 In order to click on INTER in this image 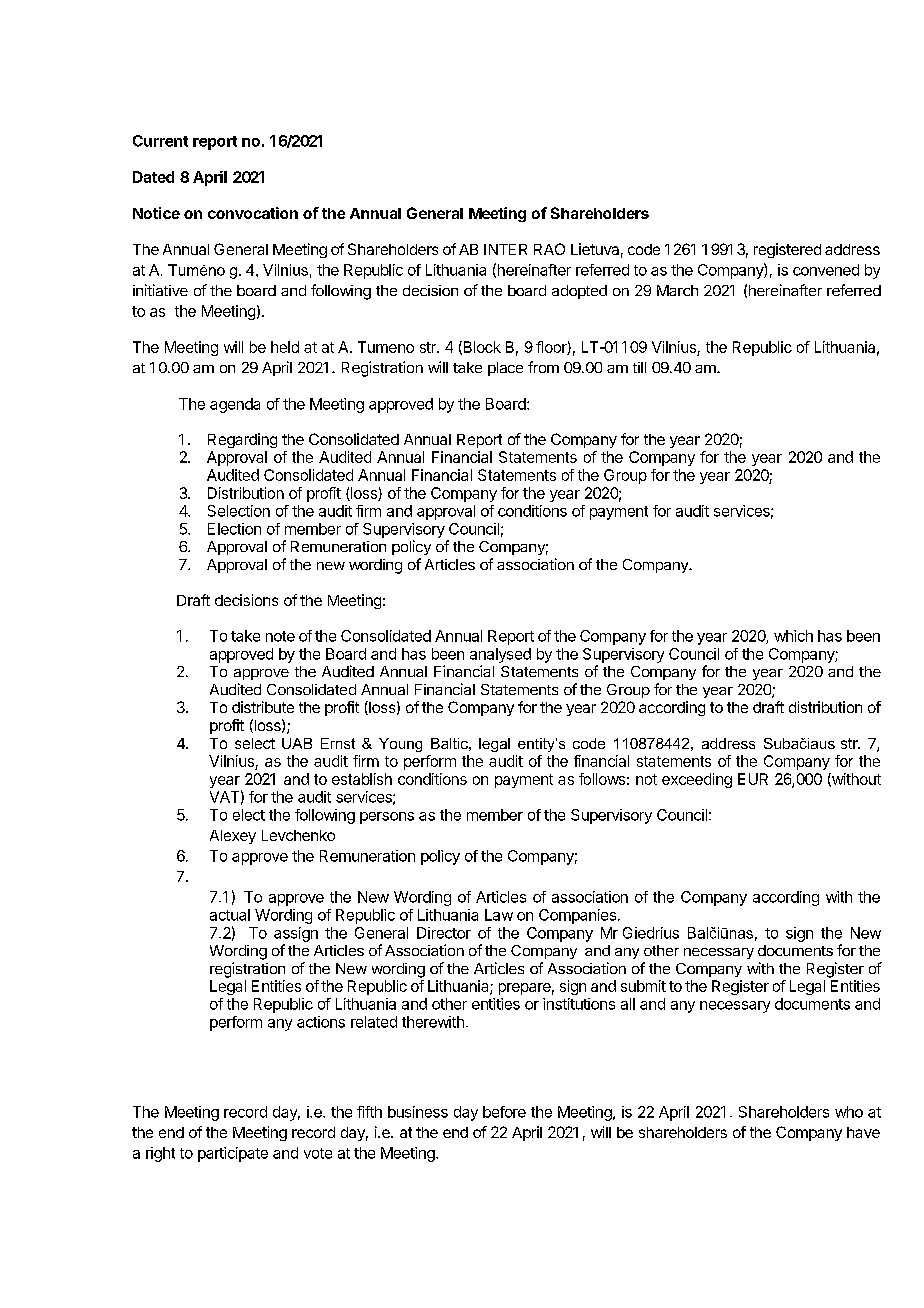, I will do `click(505, 249)`.
